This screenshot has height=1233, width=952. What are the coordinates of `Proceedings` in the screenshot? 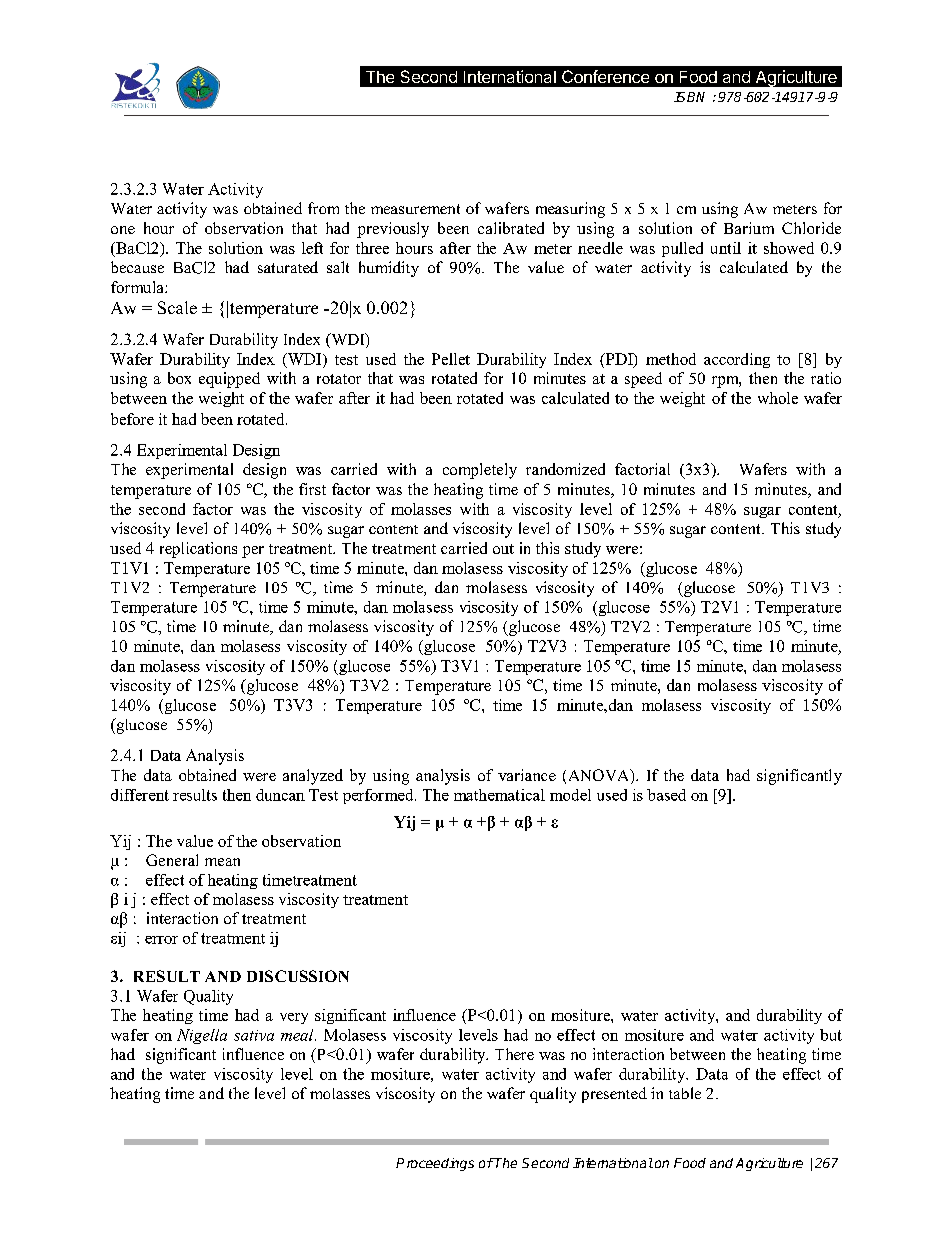 It's located at (435, 1164).
